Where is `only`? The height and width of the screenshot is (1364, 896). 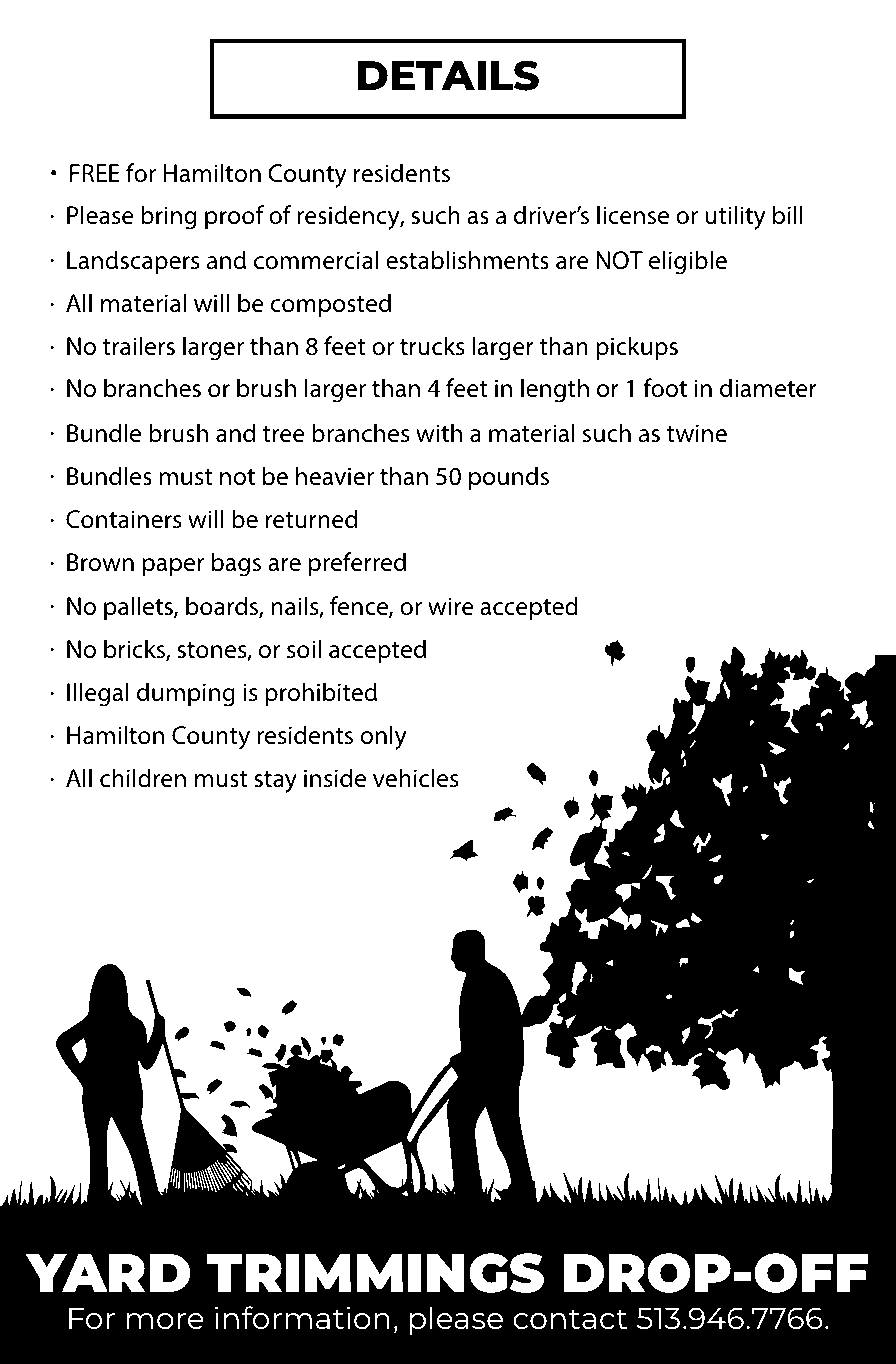
only is located at coordinates (383, 737).
